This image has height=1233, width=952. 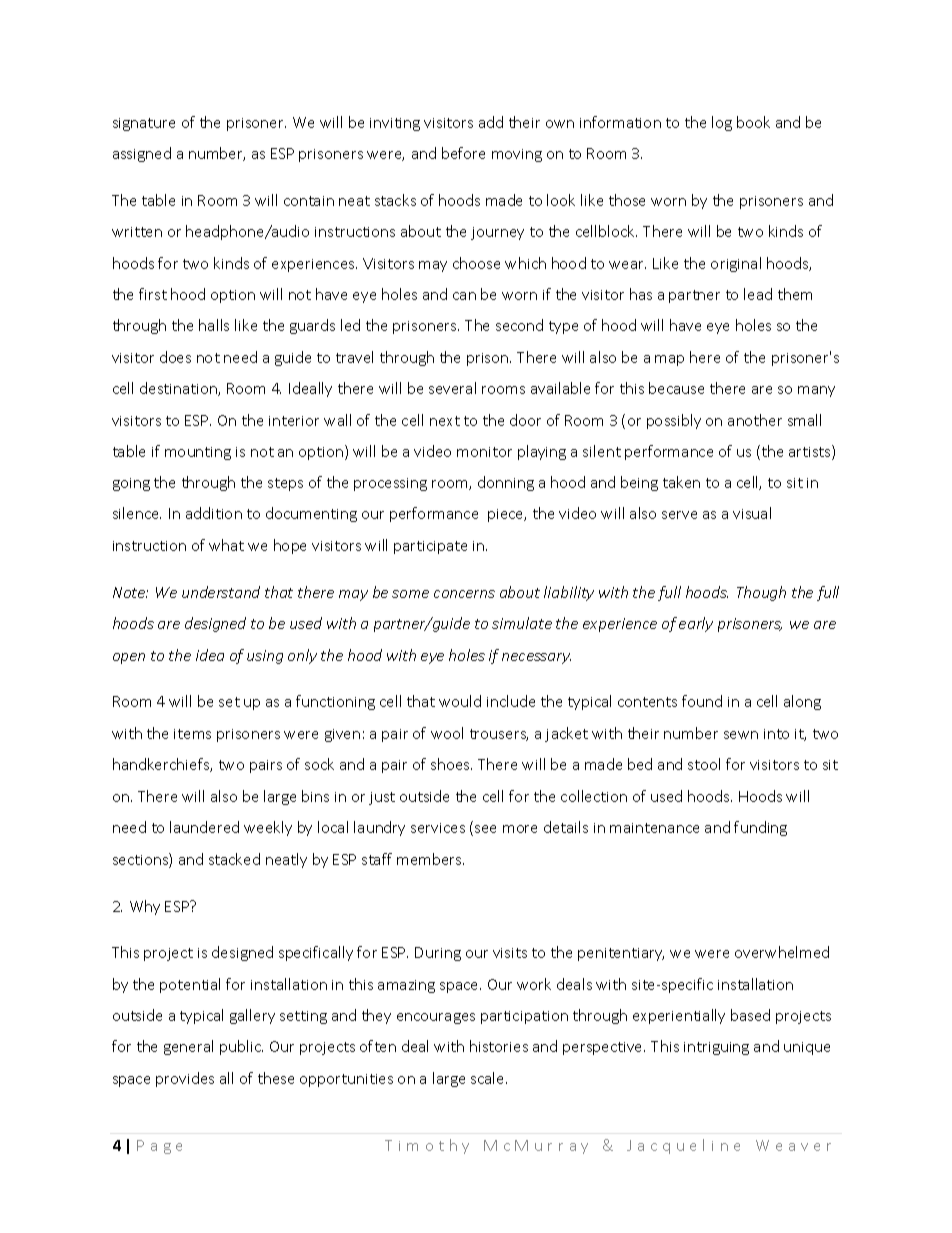 What do you see at coordinates (188, 1047) in the image?
I see `general` at bounding box center [188, 1047].
